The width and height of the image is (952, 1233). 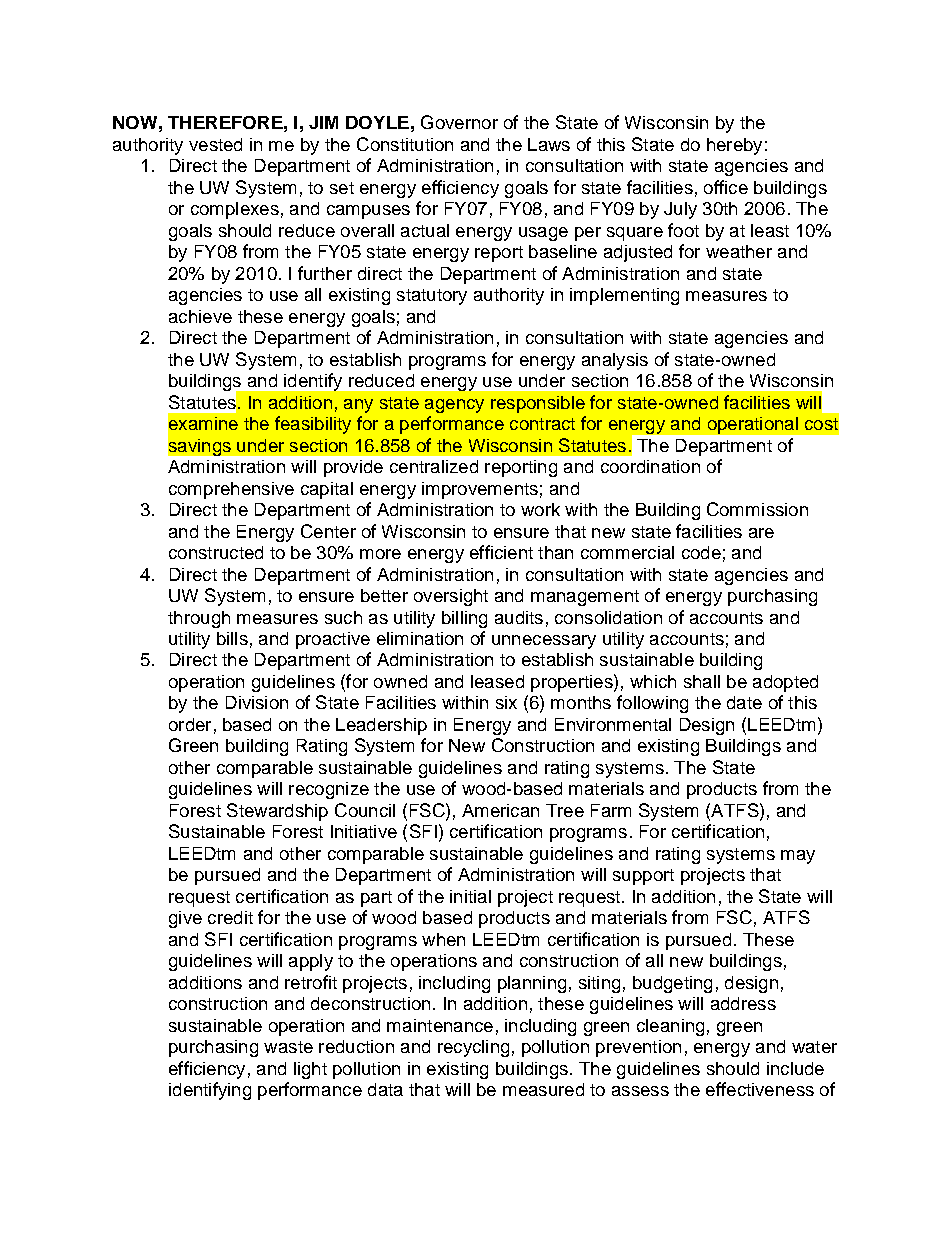 What do you see at coordinates (744, 702) in the image?
I see `date` at bounding box center [744, 702].
